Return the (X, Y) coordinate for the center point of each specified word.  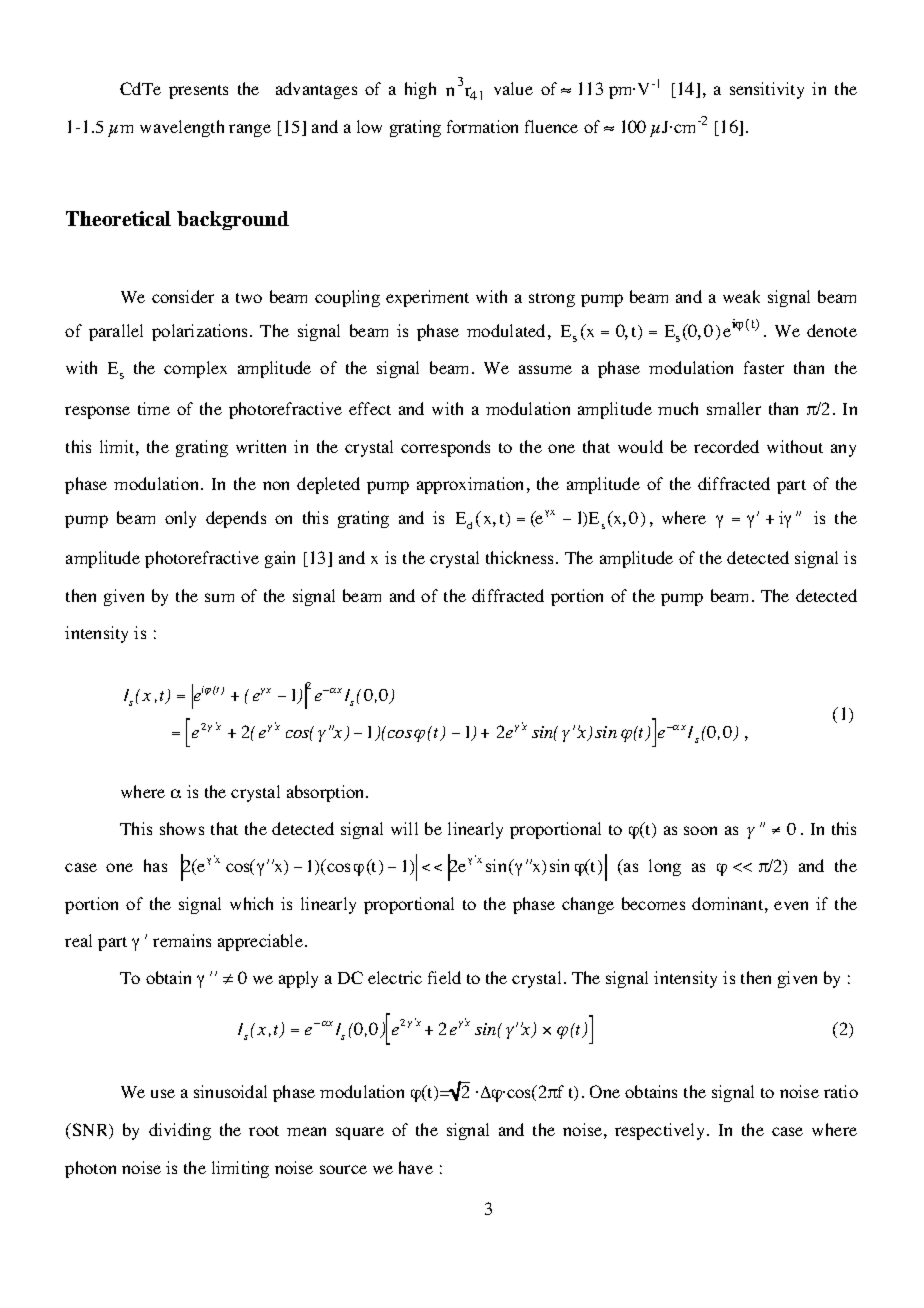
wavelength (182, 128)
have (416, 1167)
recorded (726, 446)
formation (482, 126)
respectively (661, 1131)
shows (182, 828)
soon (700, 830)
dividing (180, 1131)
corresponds (445, 448)
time (154, 408)
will (404, 828)
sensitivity (767, 90)
